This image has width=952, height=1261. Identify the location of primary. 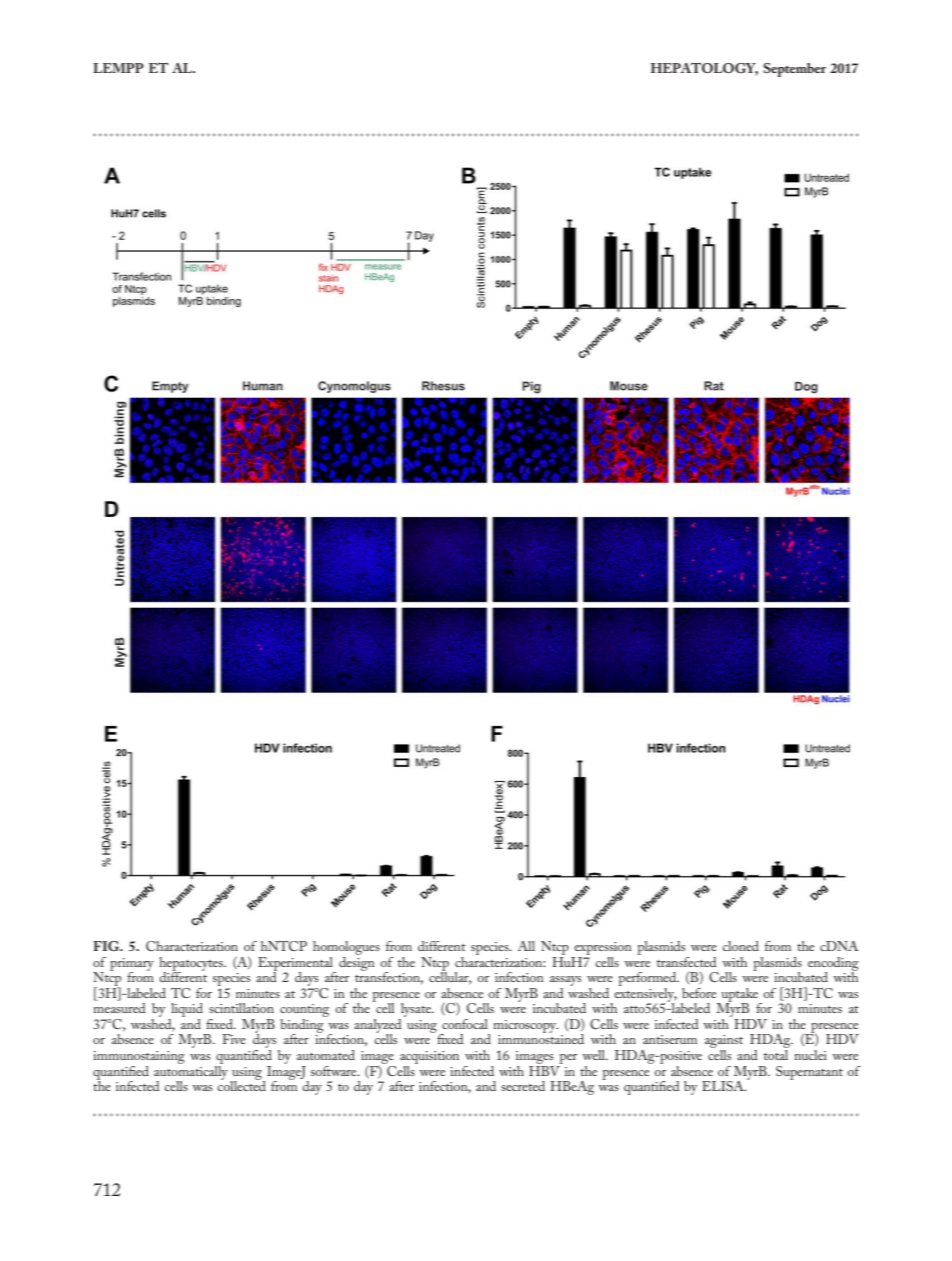
(132, 965).
